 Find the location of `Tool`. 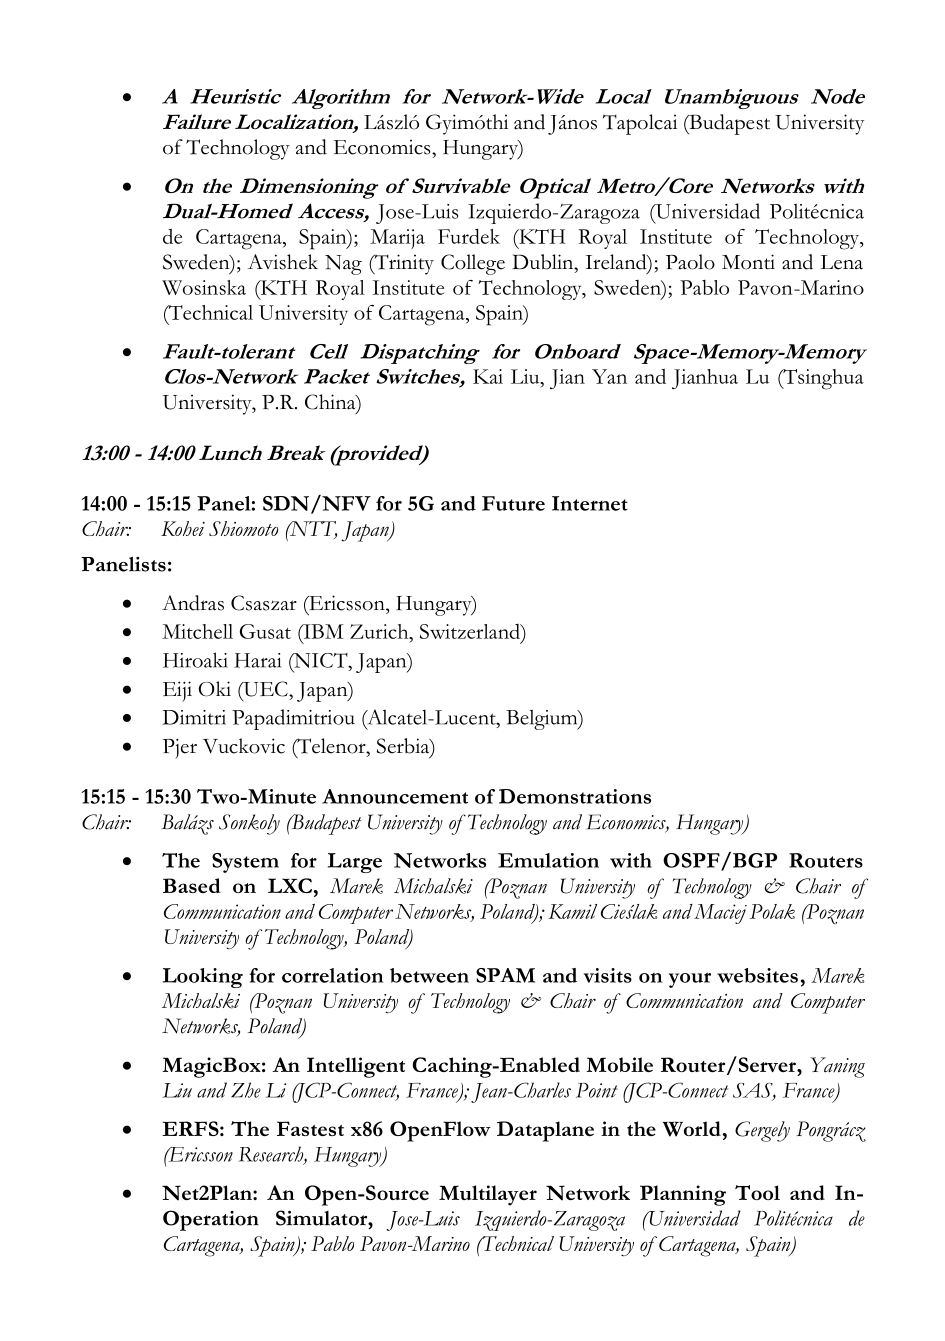

Tool is located at coordinates (757, 1192).
